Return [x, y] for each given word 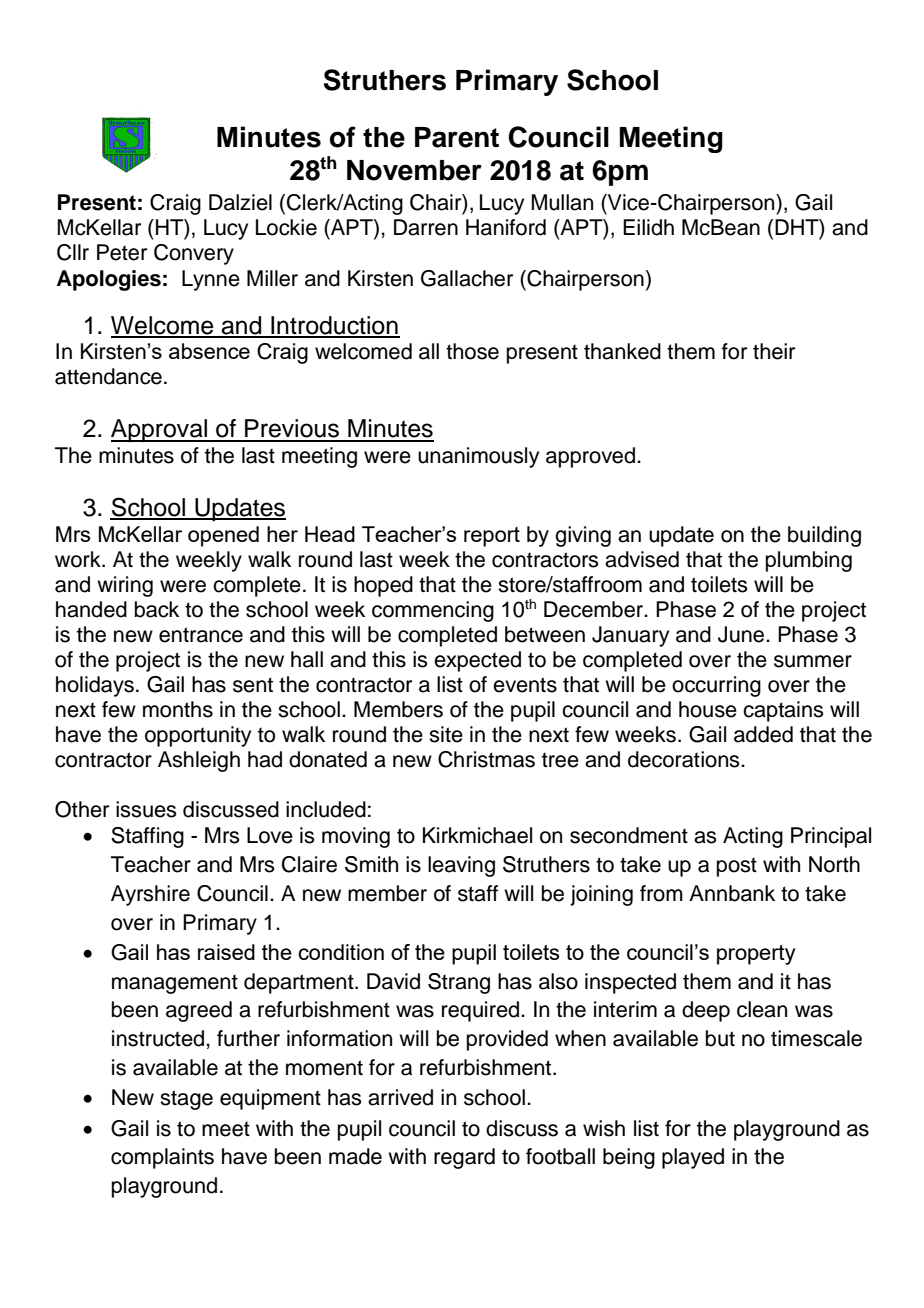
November [414, 170]
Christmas [486, 759]
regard [464, 1158]
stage [186, 1100]
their [774, 351]
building [824, 536]
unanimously [478, 457]
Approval [160, 430]
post [737, 867]
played [693, 1158]
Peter [122, 252]
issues [146, 809]
